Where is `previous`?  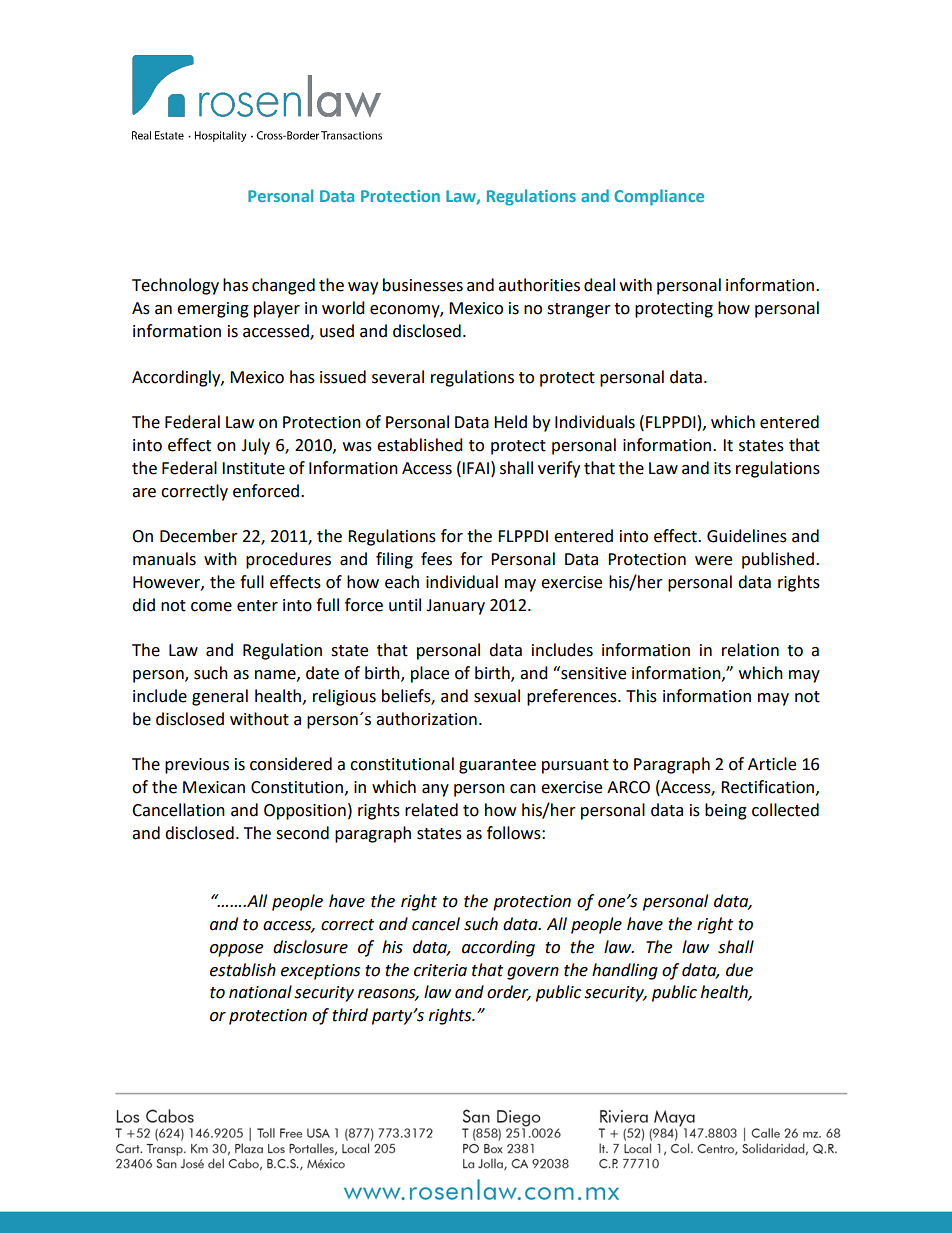 previous is located at coordinates (197, 766).
